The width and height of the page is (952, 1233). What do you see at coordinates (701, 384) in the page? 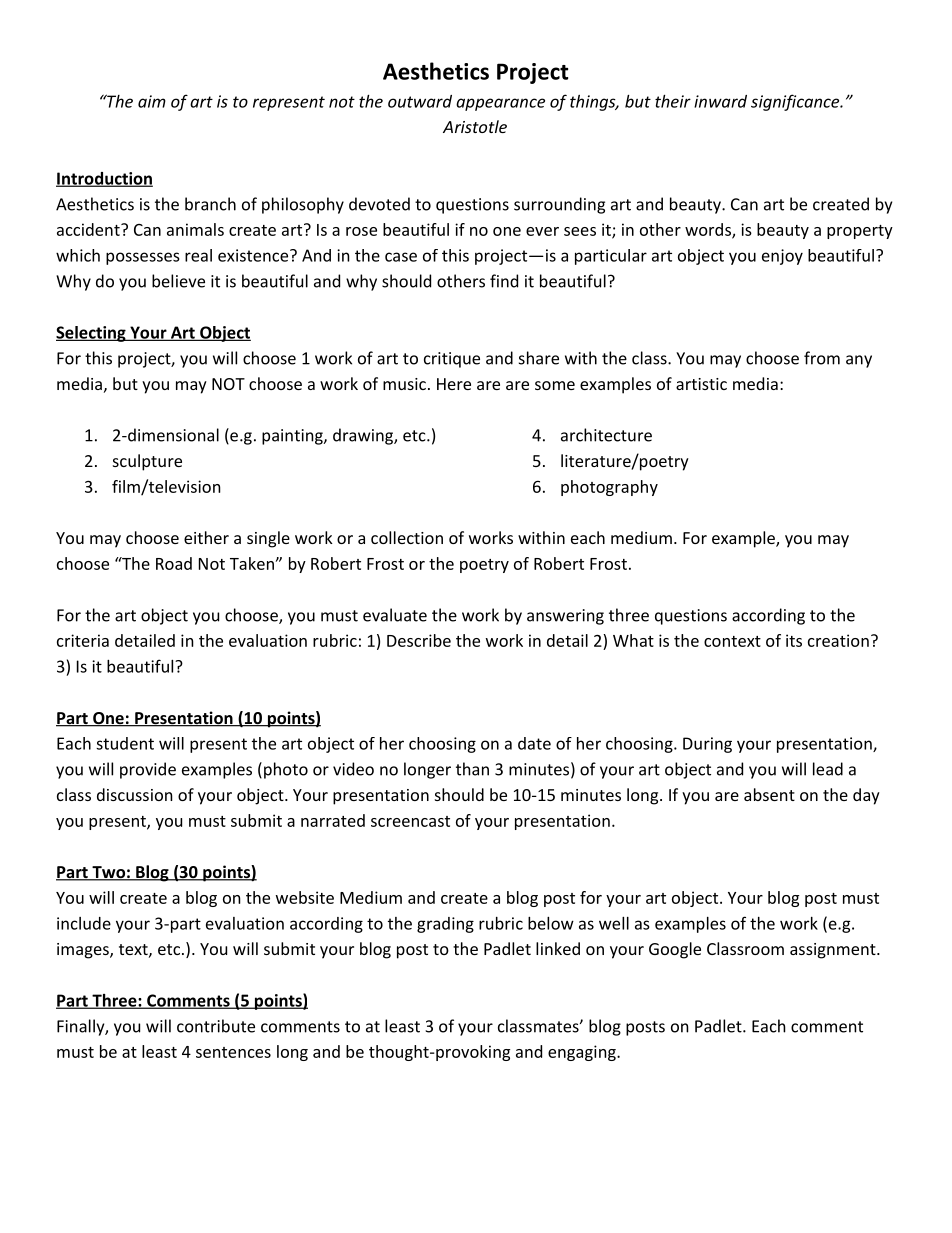
I see `artistic` at bounding box center [701, 384].
